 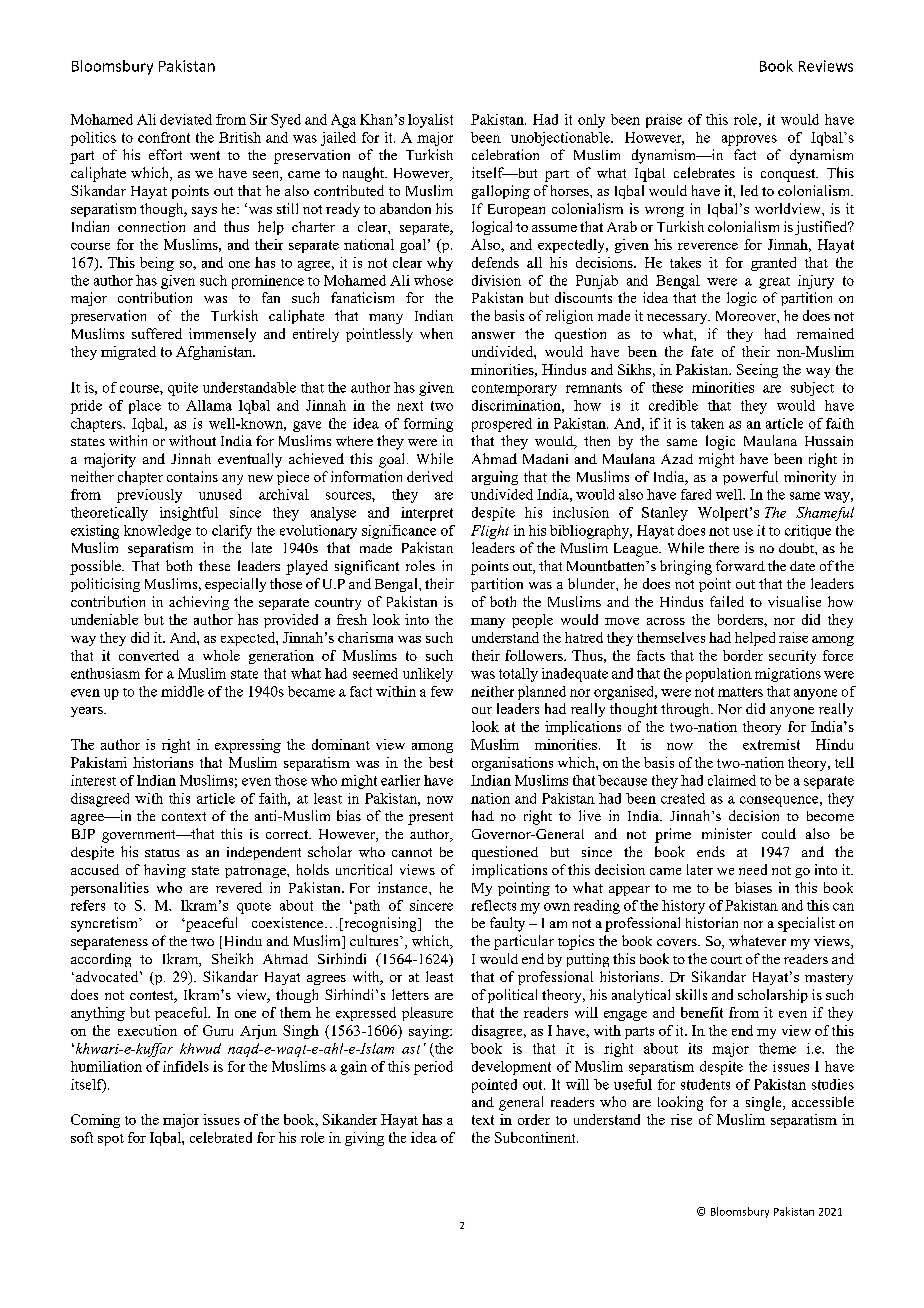 I want to click on single, so click(x=765, y=1103).
